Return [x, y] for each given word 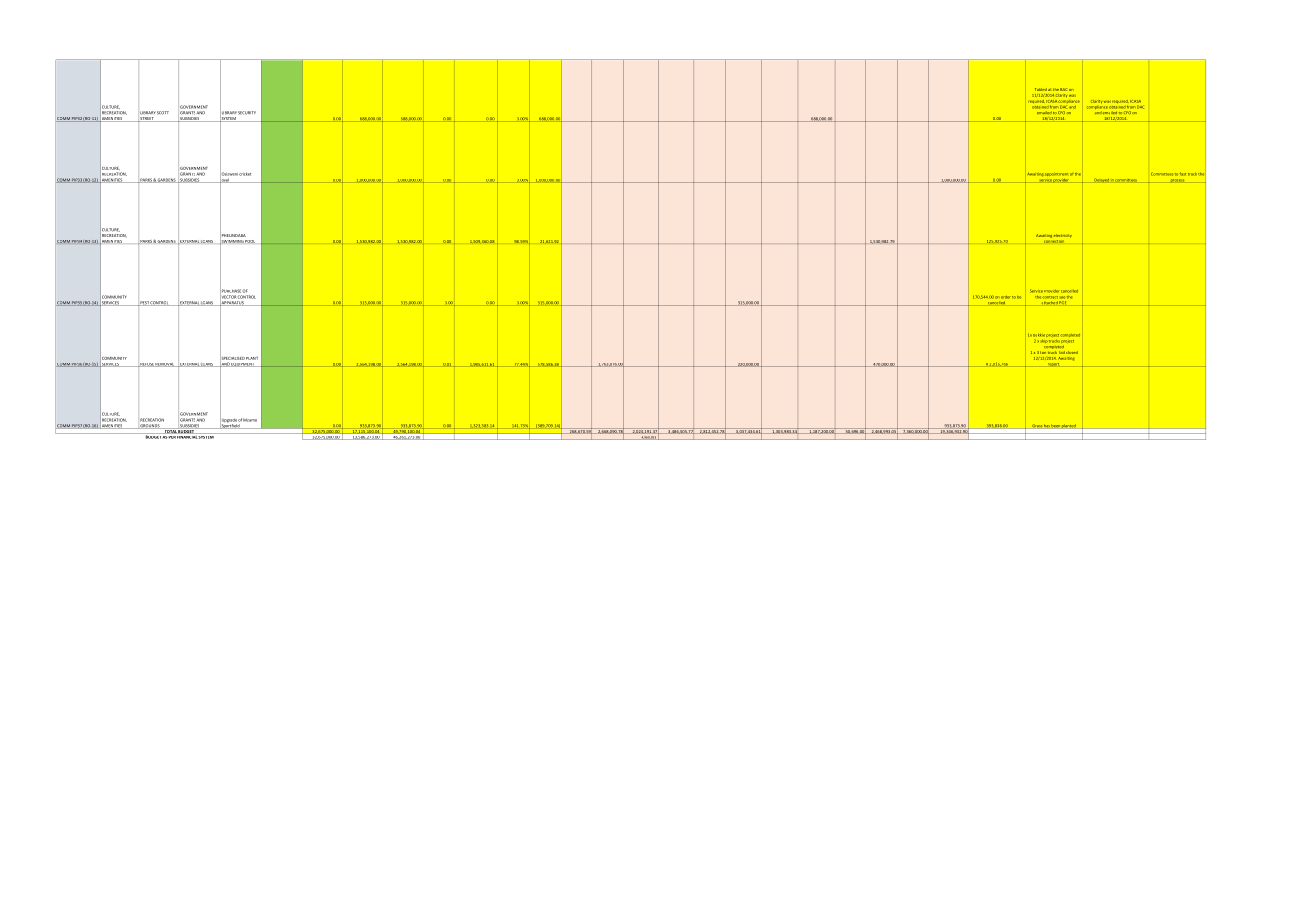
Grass [1037, 426]
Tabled [1041, 89]
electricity [1063, 236]
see [1061, 297]
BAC [1063, 89]
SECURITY [247, 113]
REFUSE [146, 365]
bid [1063, 353]
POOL [250, 241]
